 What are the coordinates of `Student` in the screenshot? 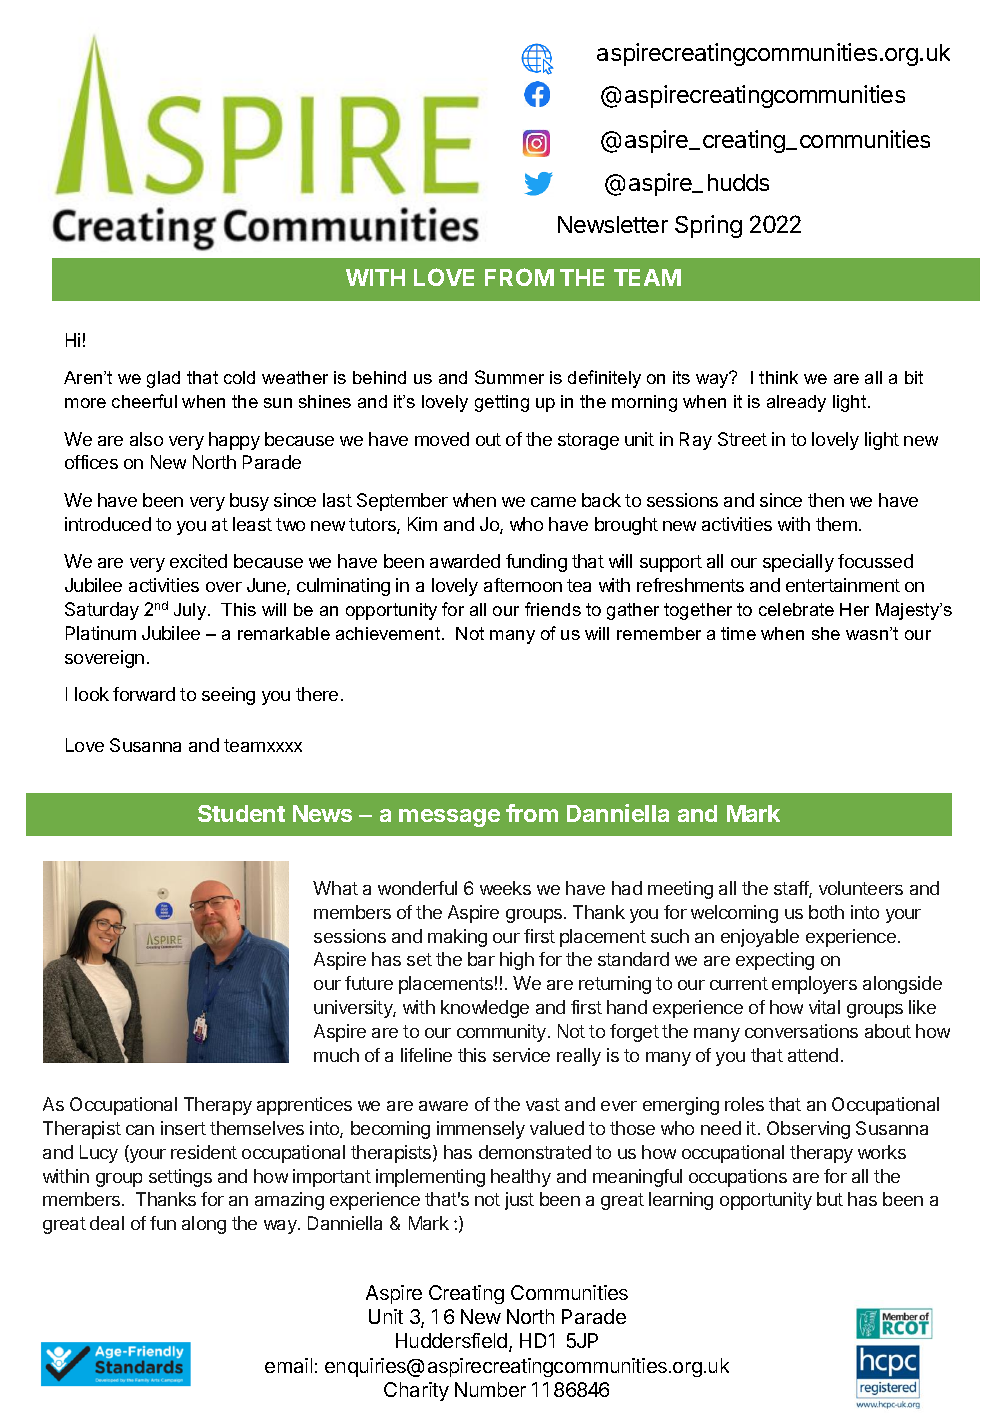 It's located at (241, 813).
